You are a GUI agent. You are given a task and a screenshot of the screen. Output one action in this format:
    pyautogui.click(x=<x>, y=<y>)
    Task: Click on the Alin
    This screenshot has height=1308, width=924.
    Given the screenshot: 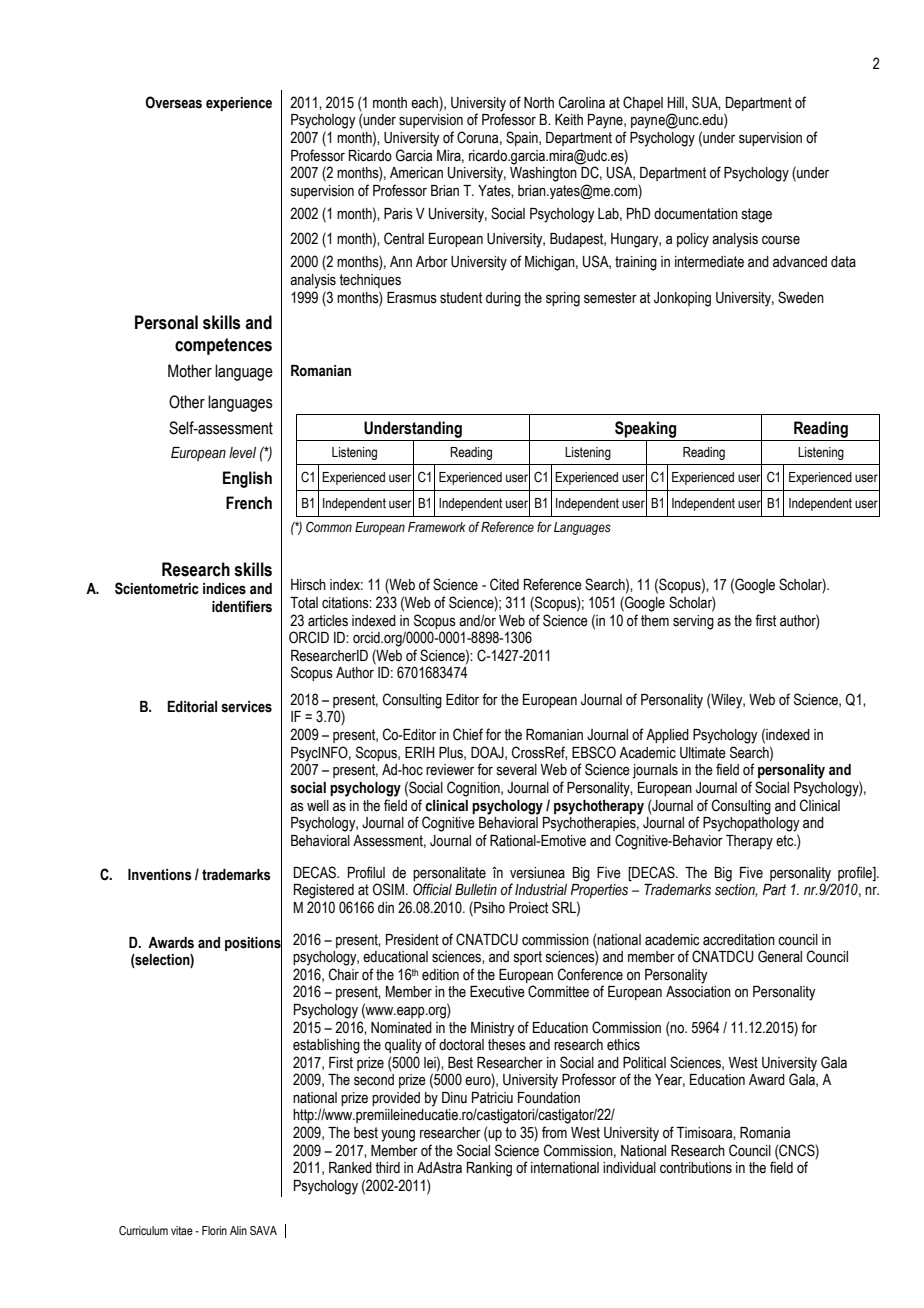 What is the action you would take?
    pyautogui.click(x=238, y=1230)
